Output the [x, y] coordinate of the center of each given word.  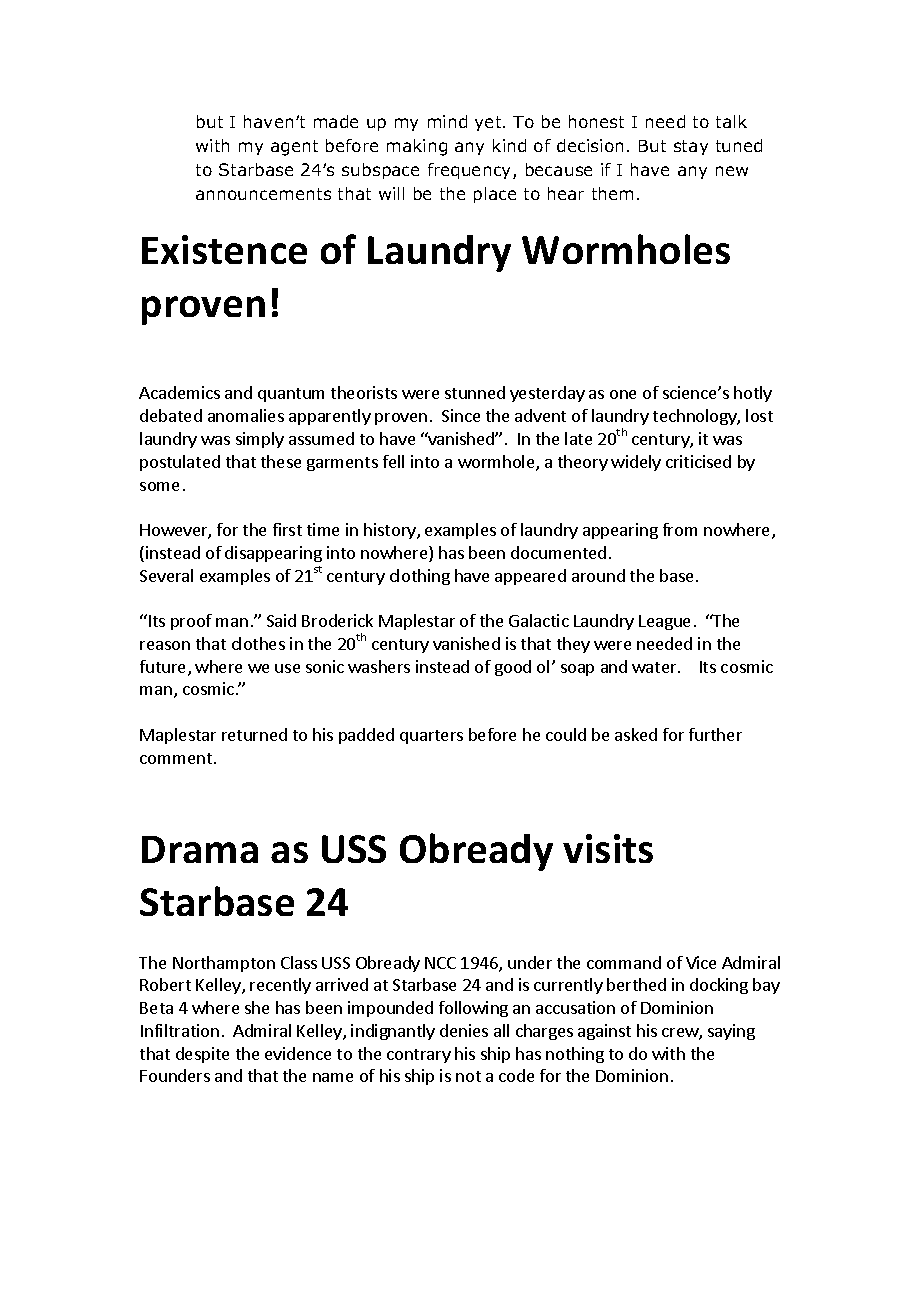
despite [202, 1055]
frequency [471, 171]
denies [464, 1030]
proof [191, 622]
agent [294, 148]
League [664, 622]
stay [691, 147]
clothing [420, 577]
